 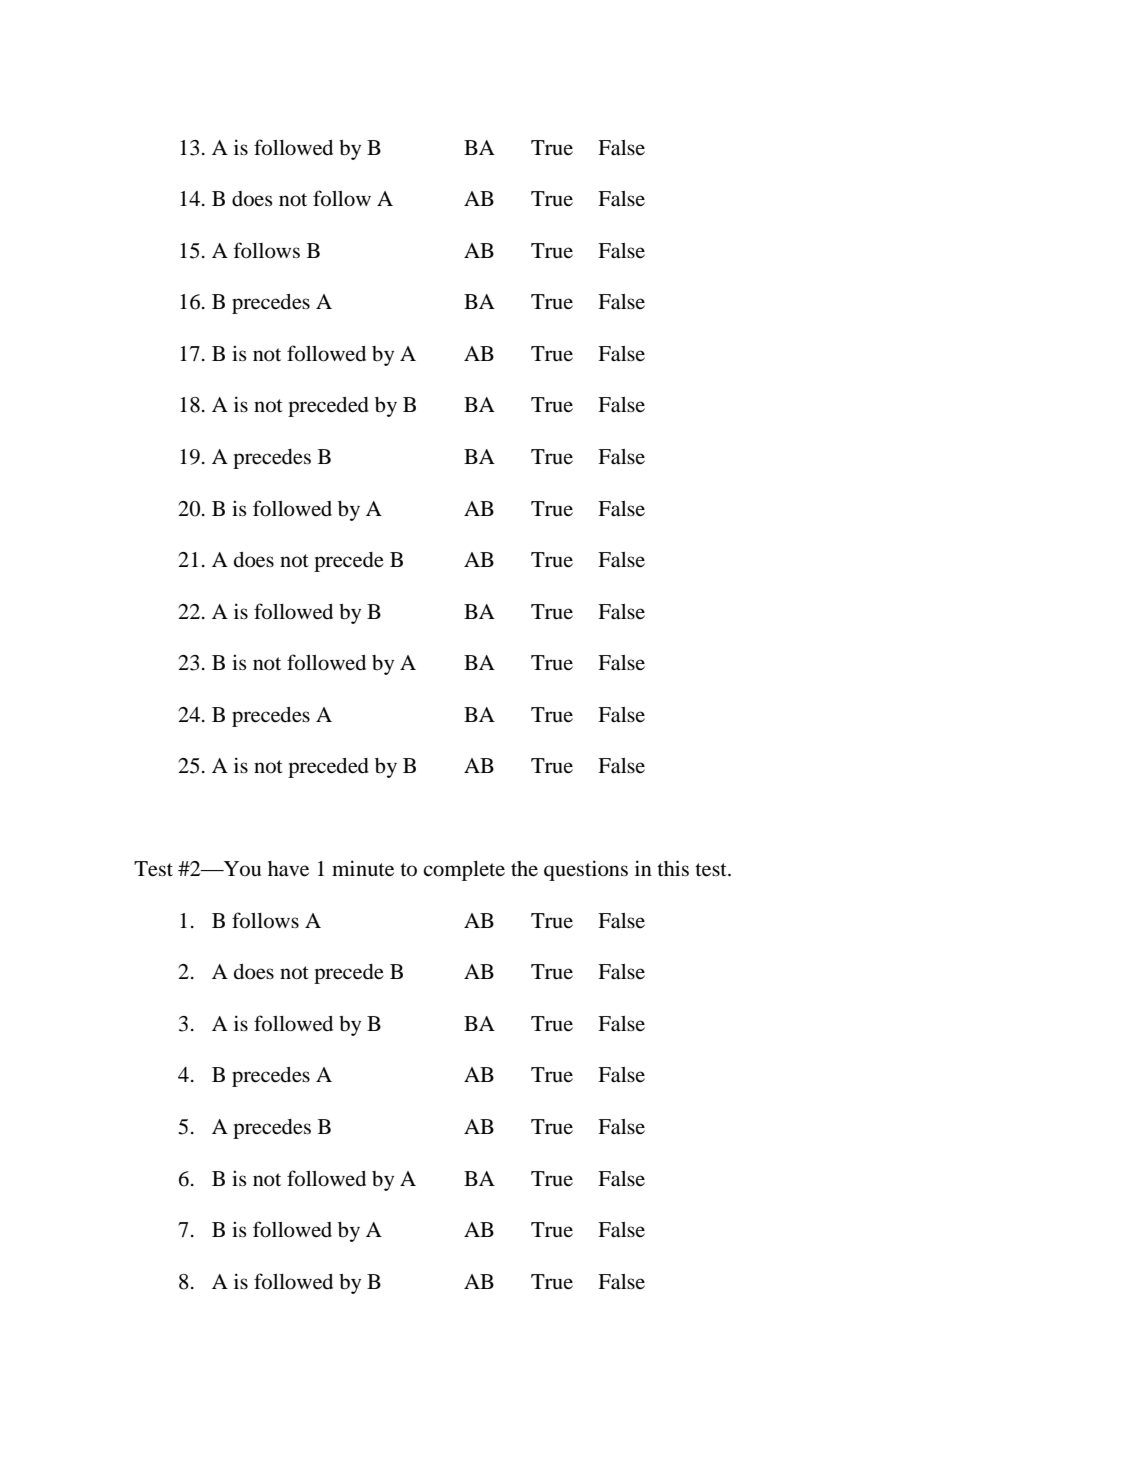 What do you see at coordinates (524, 868) in the screenshot?
I see `the` at bounding box center [524, 868].
